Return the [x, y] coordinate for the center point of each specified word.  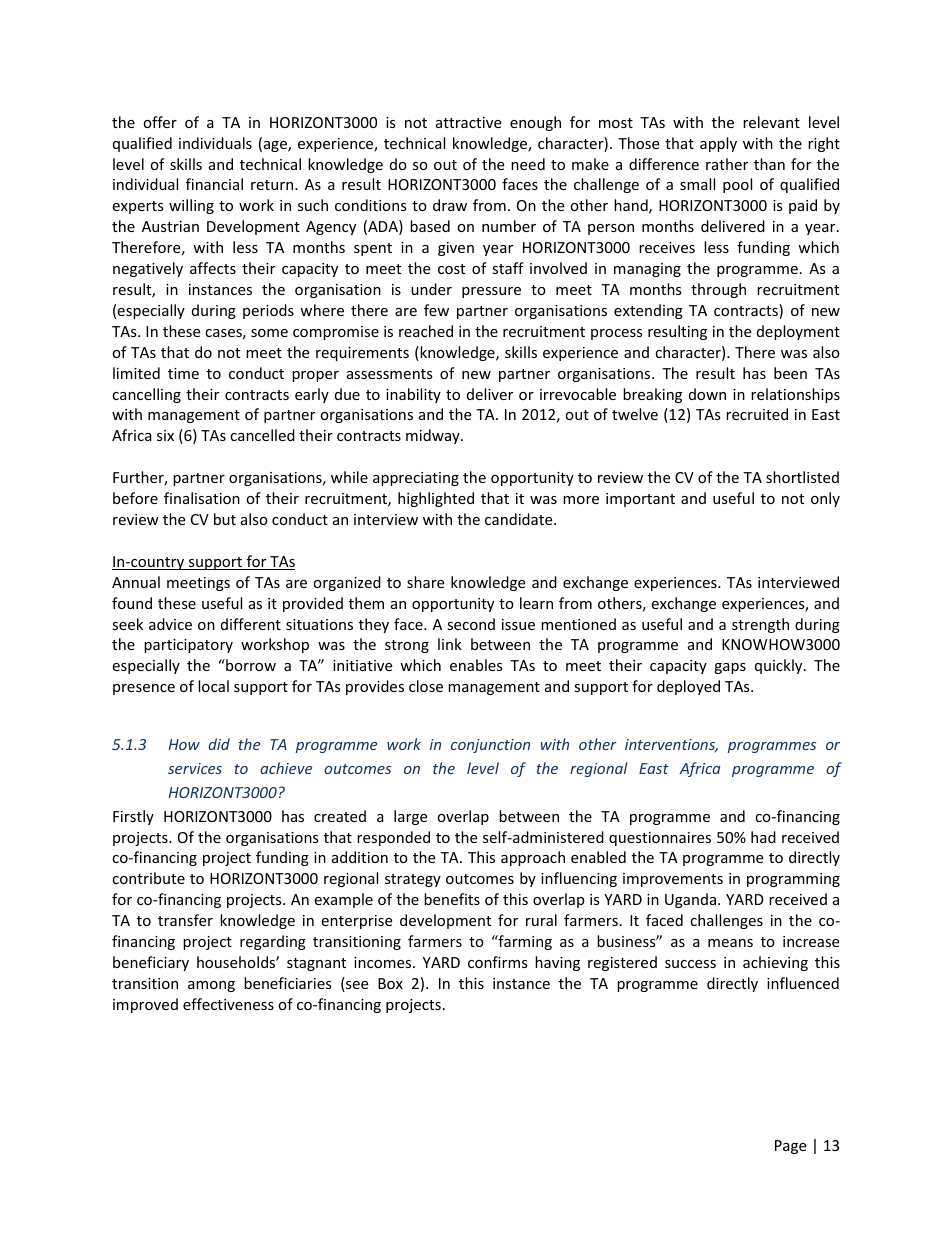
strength [760, 625]
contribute [148, 878]
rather [727, 164]
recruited [757, 414]
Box [390, 983]
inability [413, 395]
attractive [468, 122]
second [471, 624]
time [183, 373]
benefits [452, 899]
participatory [188, 646]
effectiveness [228, 1004]
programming [793, 880]
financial [214, 184]
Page [790, 1147]
